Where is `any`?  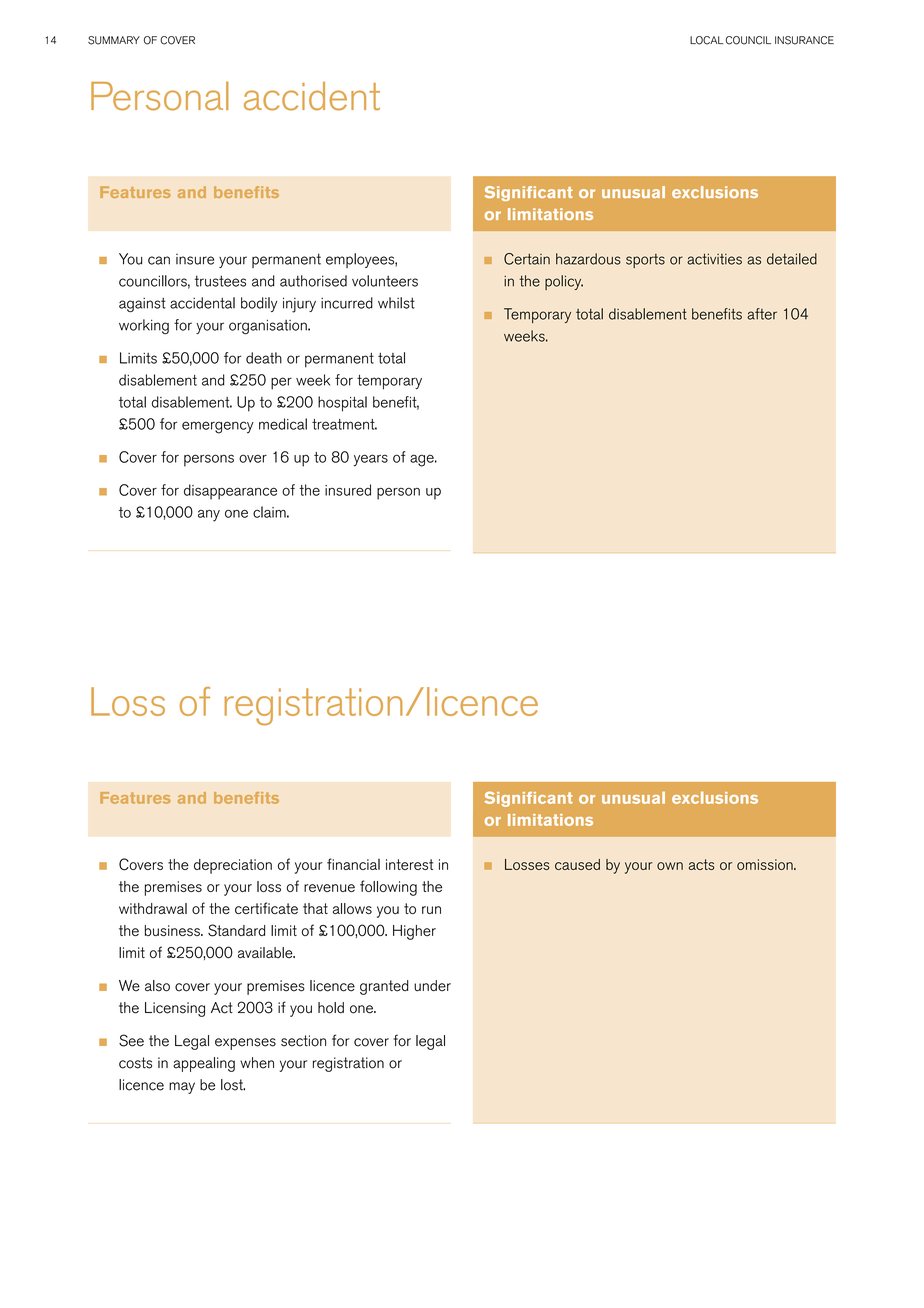
any is located at coordinates (209, 516).
